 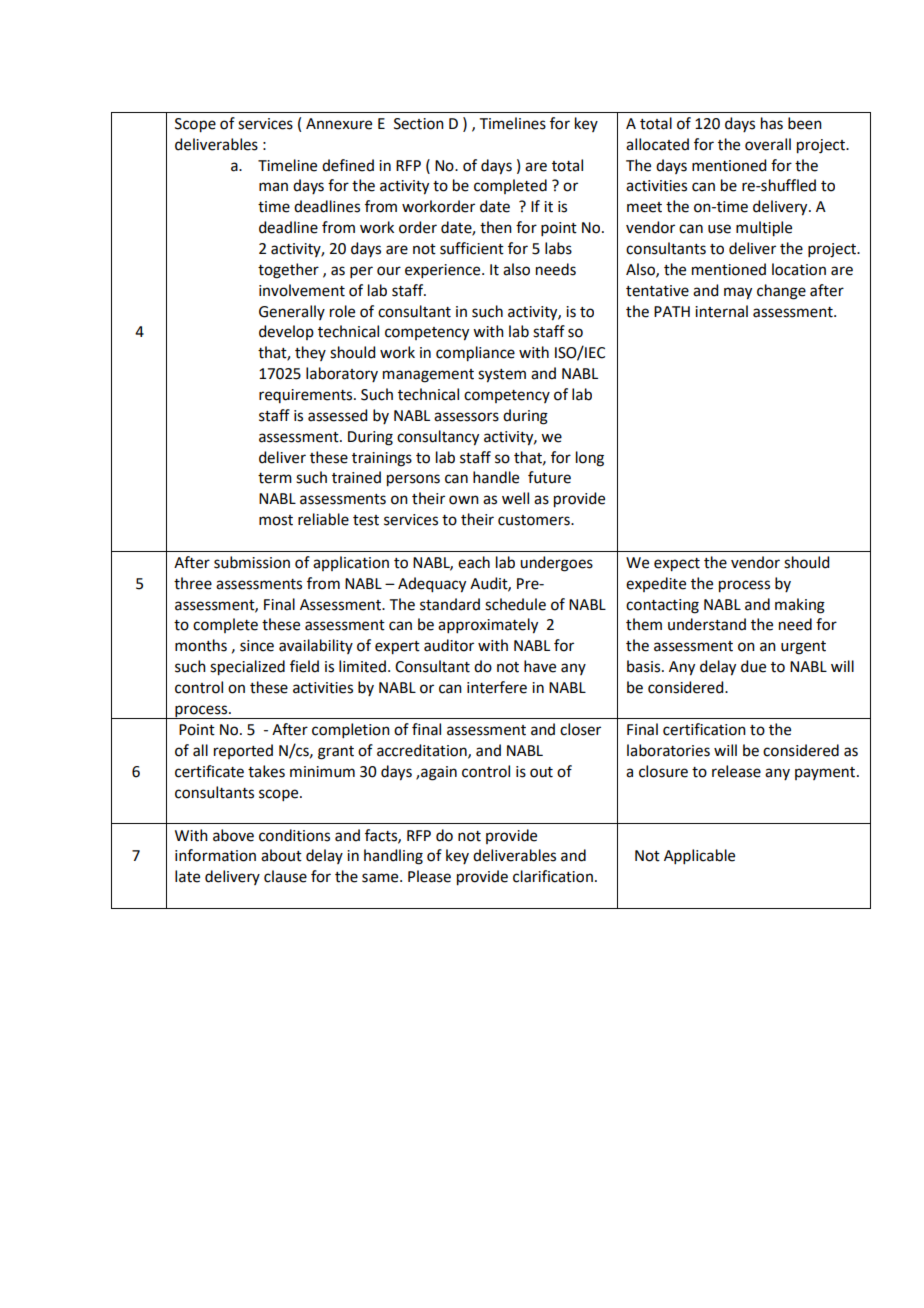 I want to click on internal, so click(x=721, y=311).
